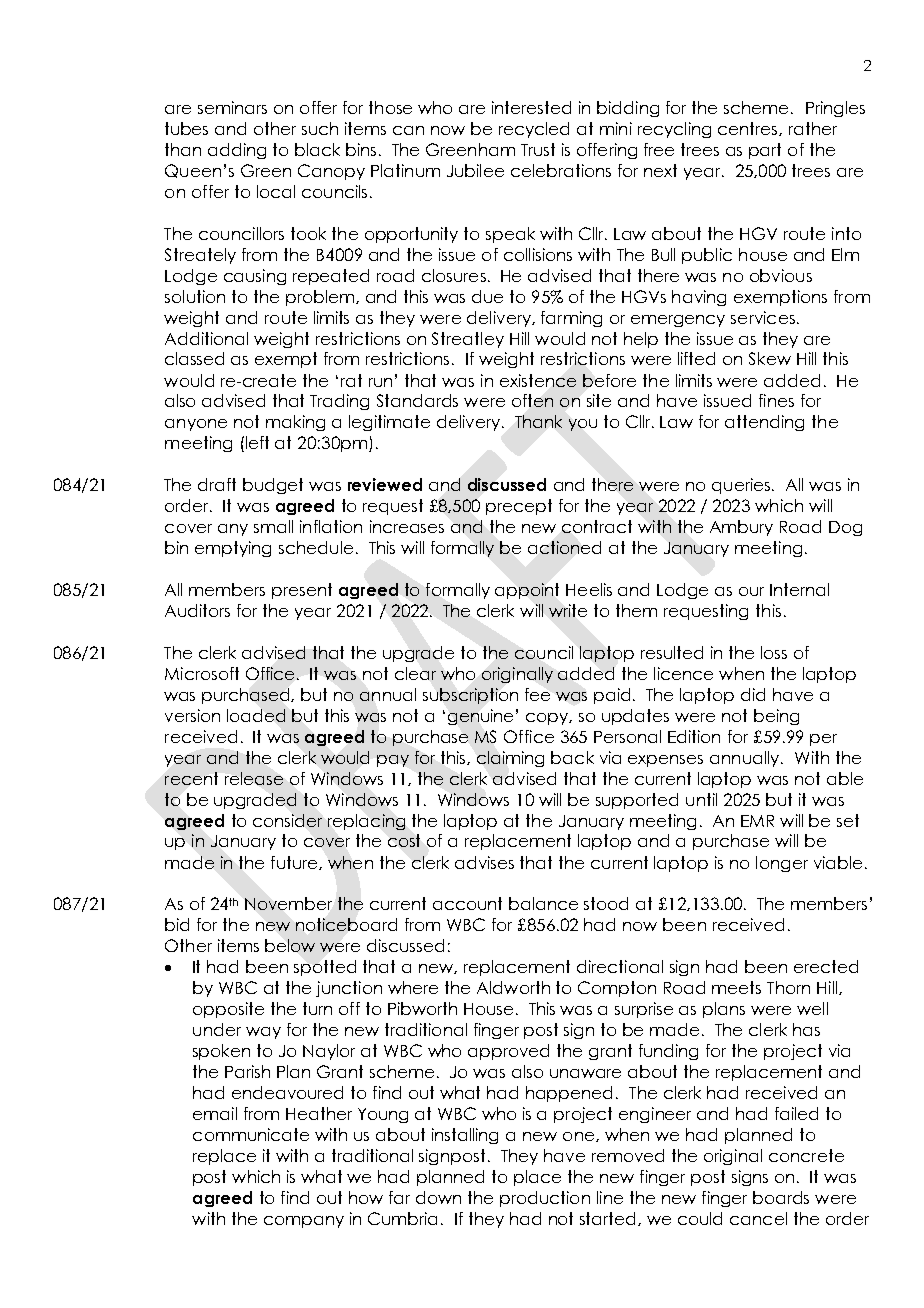  What do you see at coordinates (765, 151) in the screenshot?
I see `part` at bounding box center [765, 151].
